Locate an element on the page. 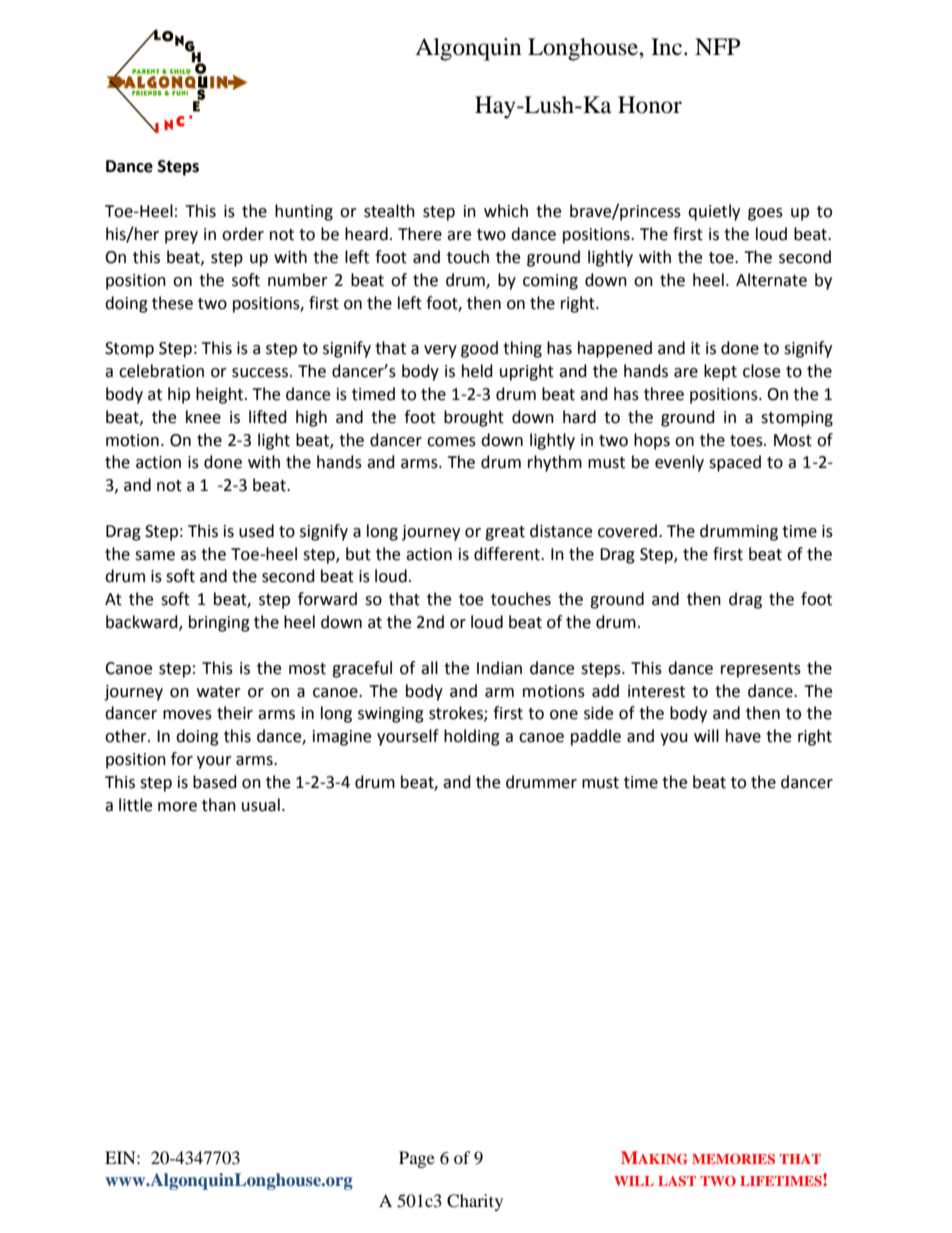  Page is located at coordinates (417, 1159).
